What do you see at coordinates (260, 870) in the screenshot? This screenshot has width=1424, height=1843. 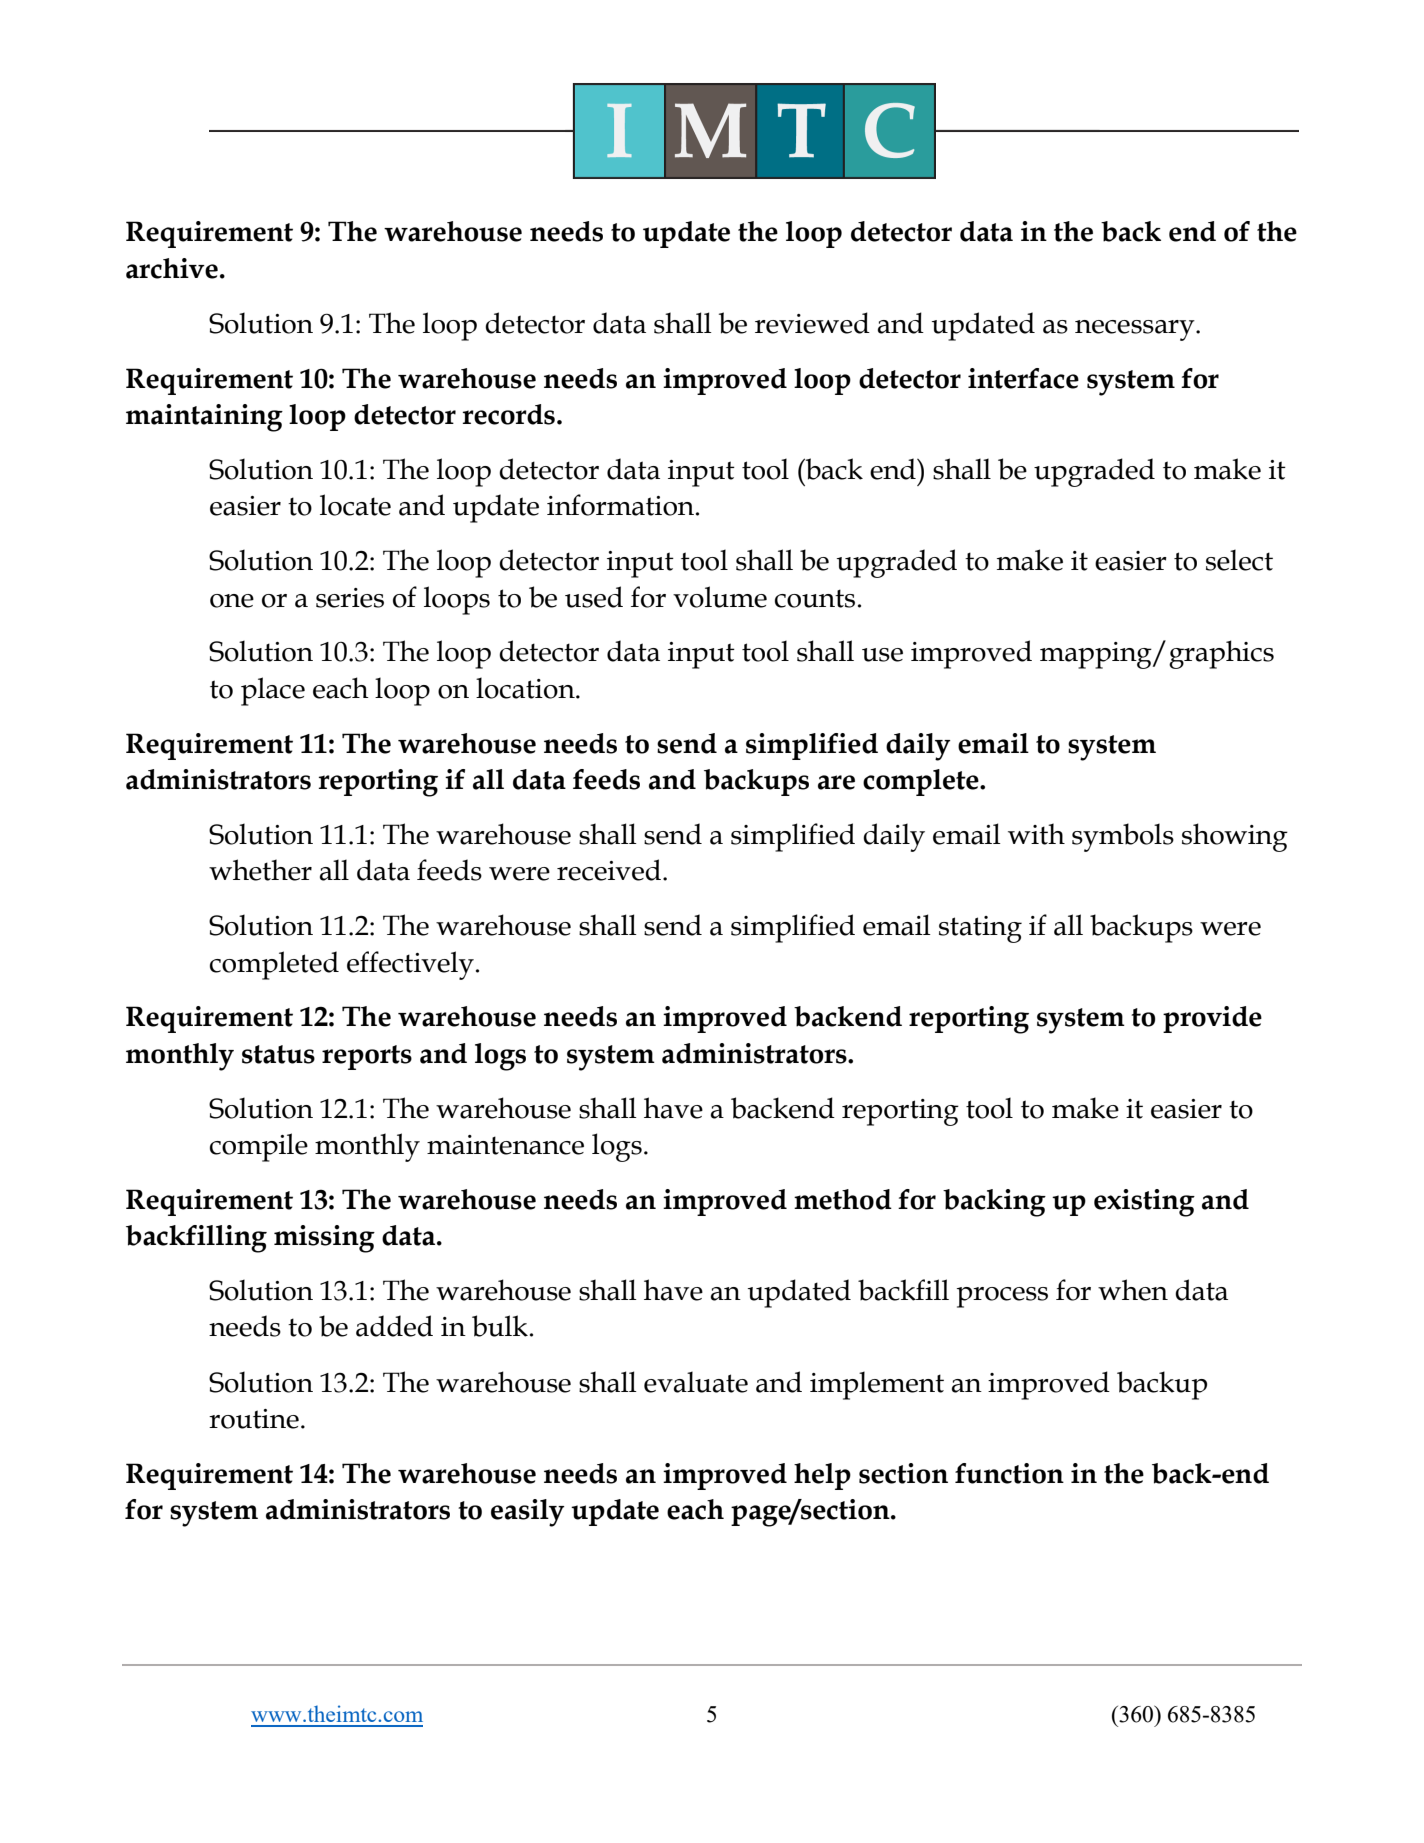 I see `whether` at bounding box center [260, 870].
